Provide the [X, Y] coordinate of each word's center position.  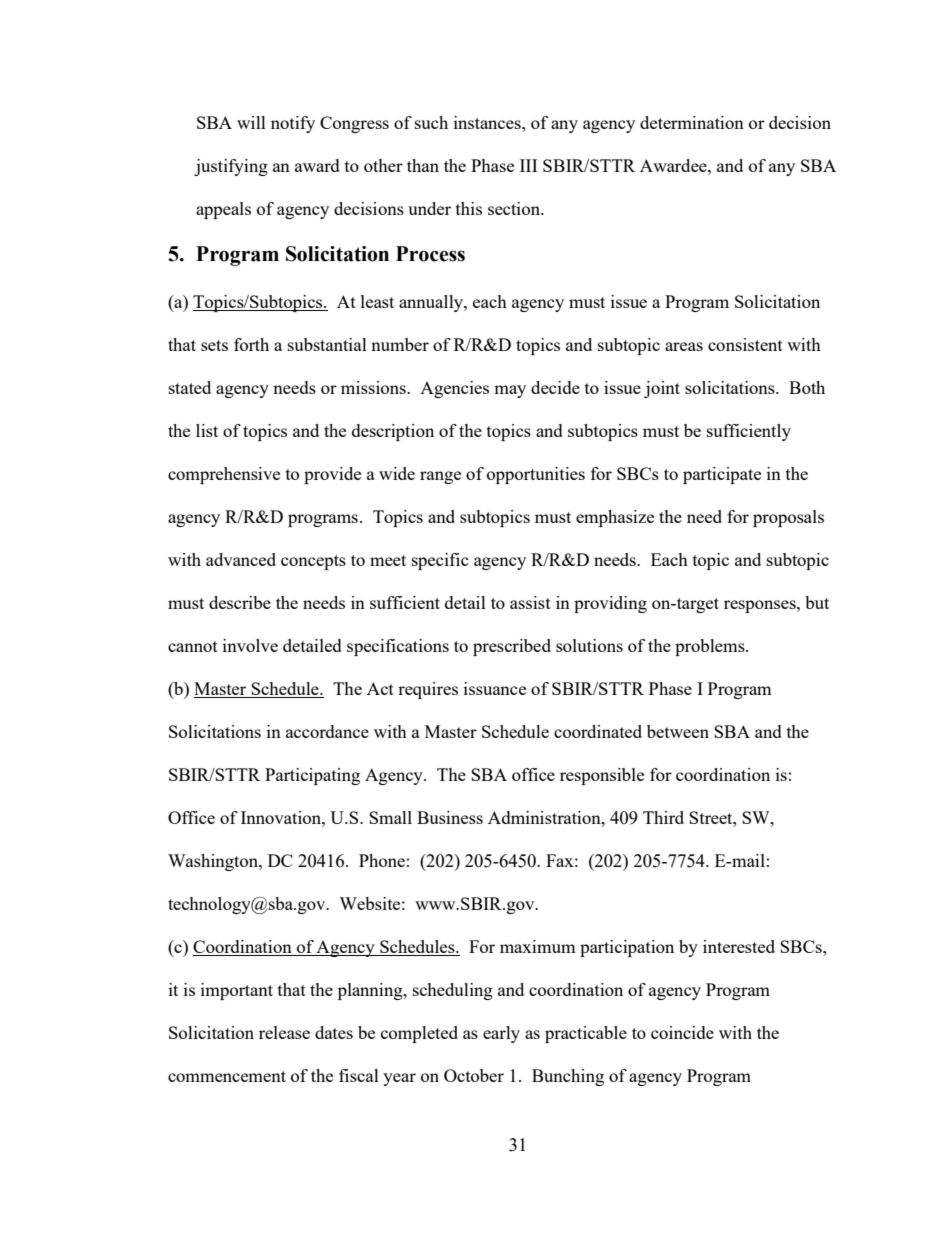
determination [692, 122]
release [284, 1032]
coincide [682, 1032]
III [528, 165]
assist [530, 602]
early [501, 1034]
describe [240, 602]
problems [711, 647]
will [251, 122]
